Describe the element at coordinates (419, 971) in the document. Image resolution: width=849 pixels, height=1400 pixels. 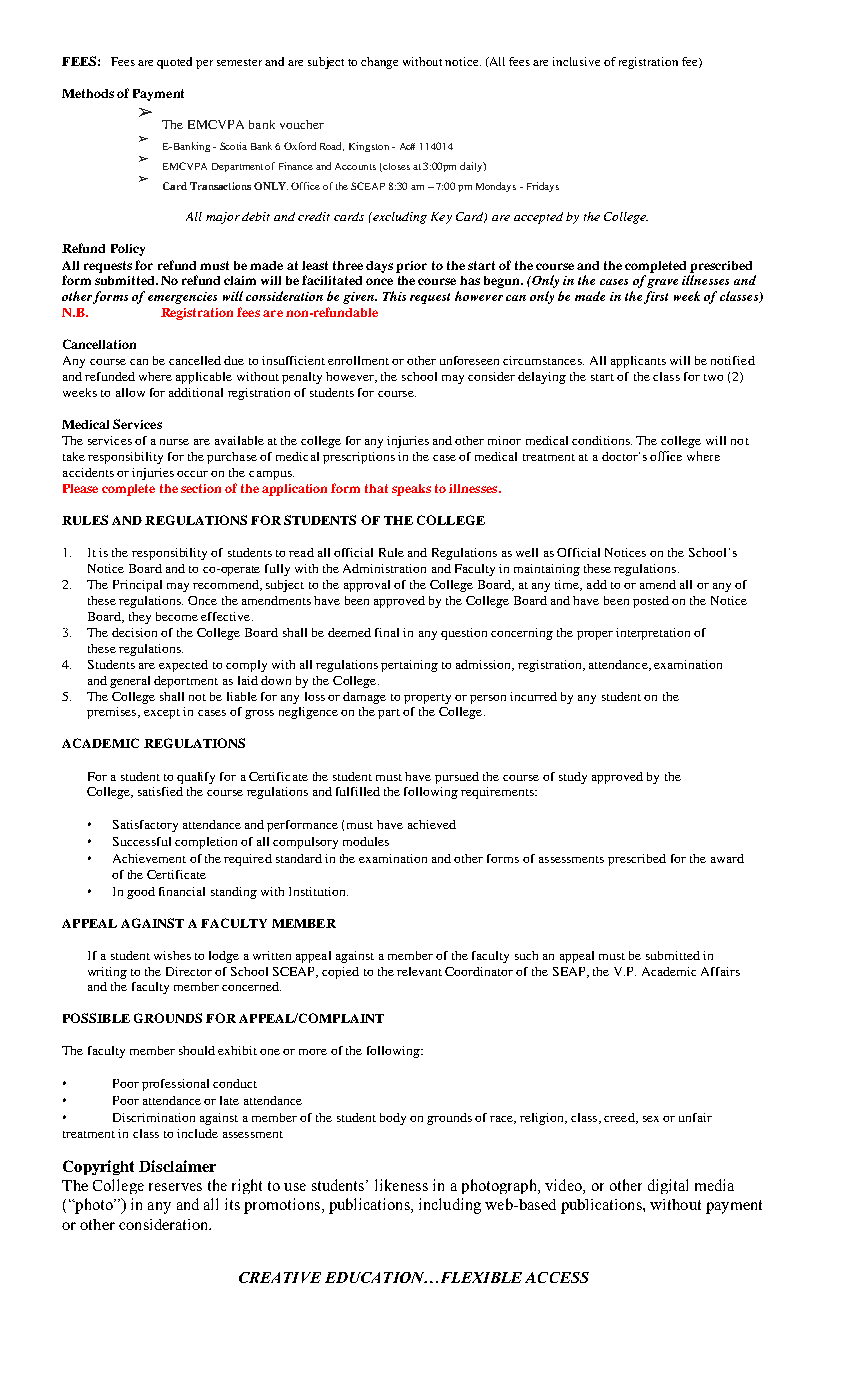
I see `relevant` at that location.
